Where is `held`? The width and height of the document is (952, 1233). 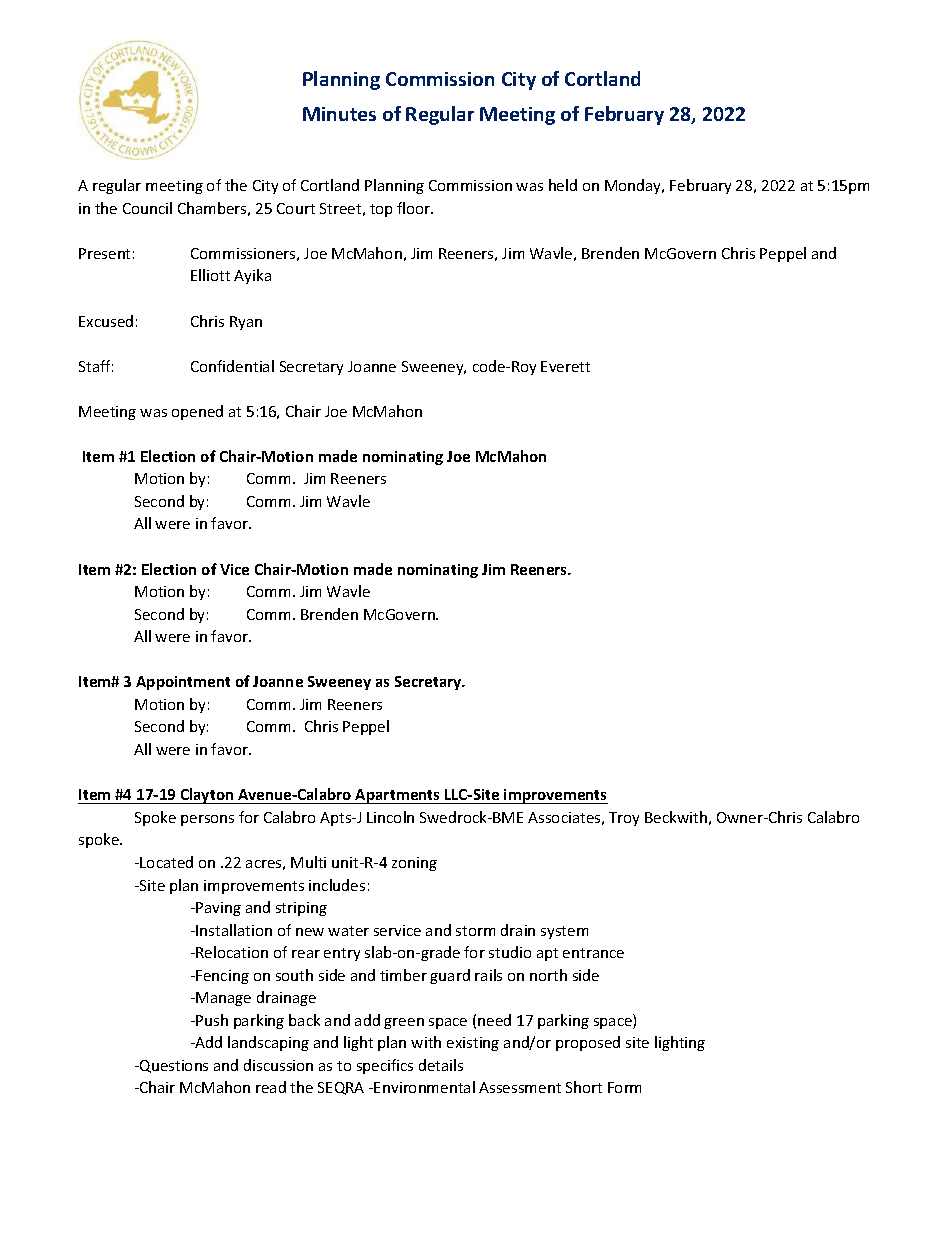 held is located at coordinates (563, 185).
